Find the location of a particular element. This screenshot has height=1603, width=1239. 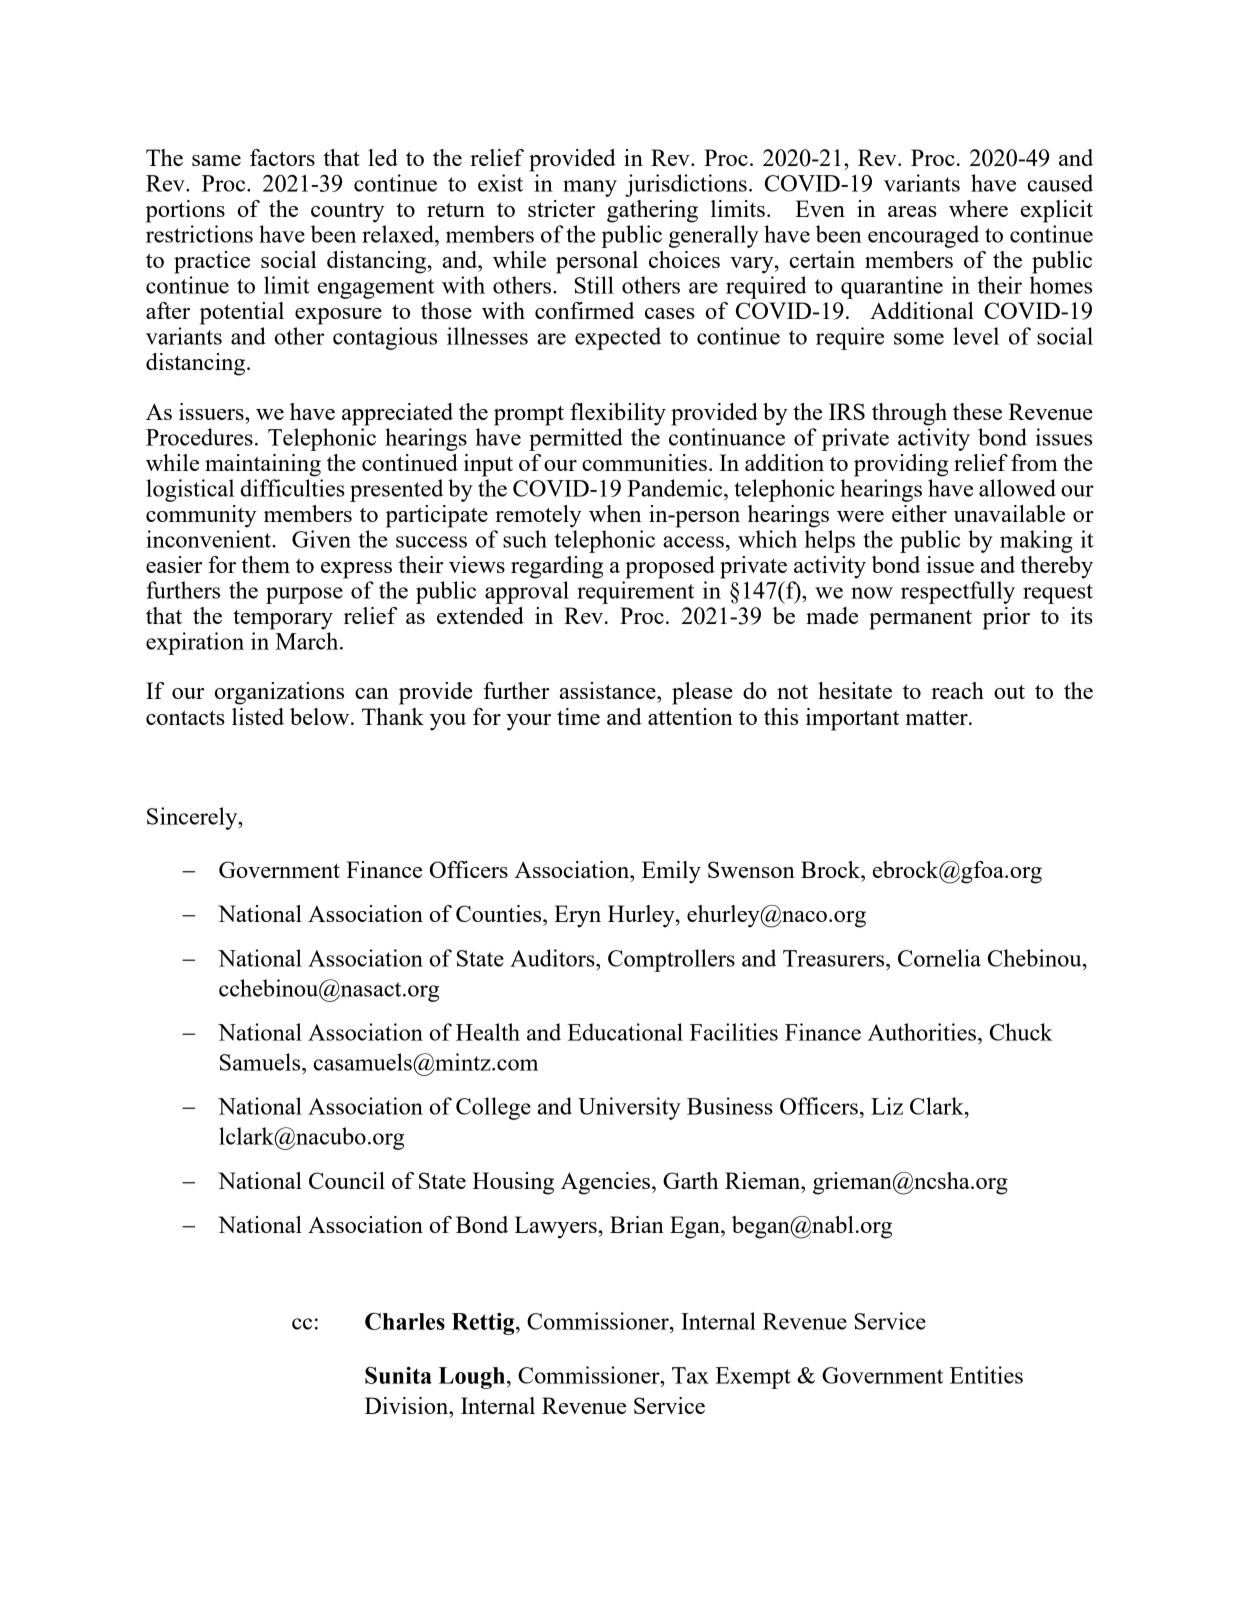

where is located at coordinates (978, 208).
